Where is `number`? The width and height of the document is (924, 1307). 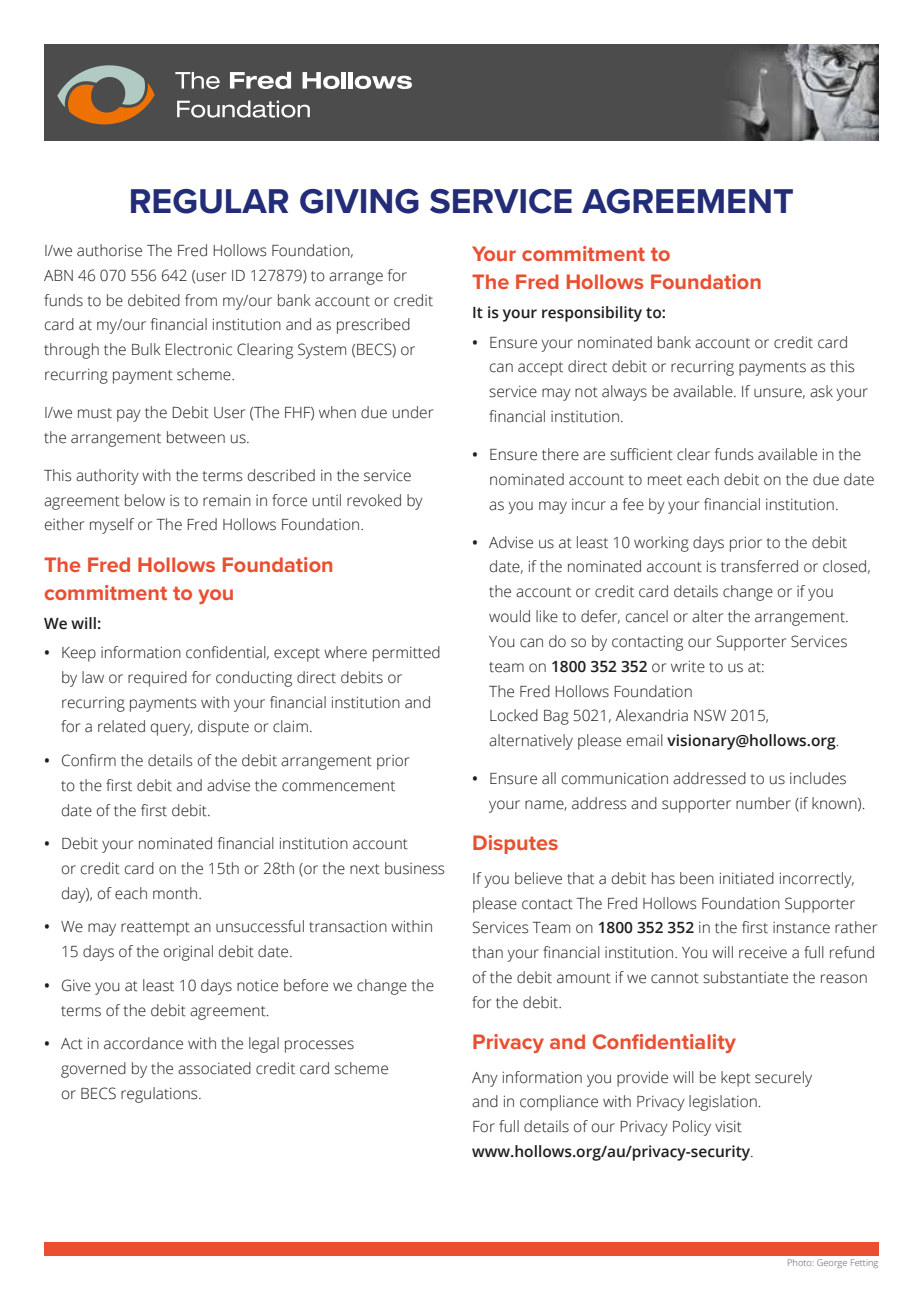 number is located at coordinates (763, 803).
